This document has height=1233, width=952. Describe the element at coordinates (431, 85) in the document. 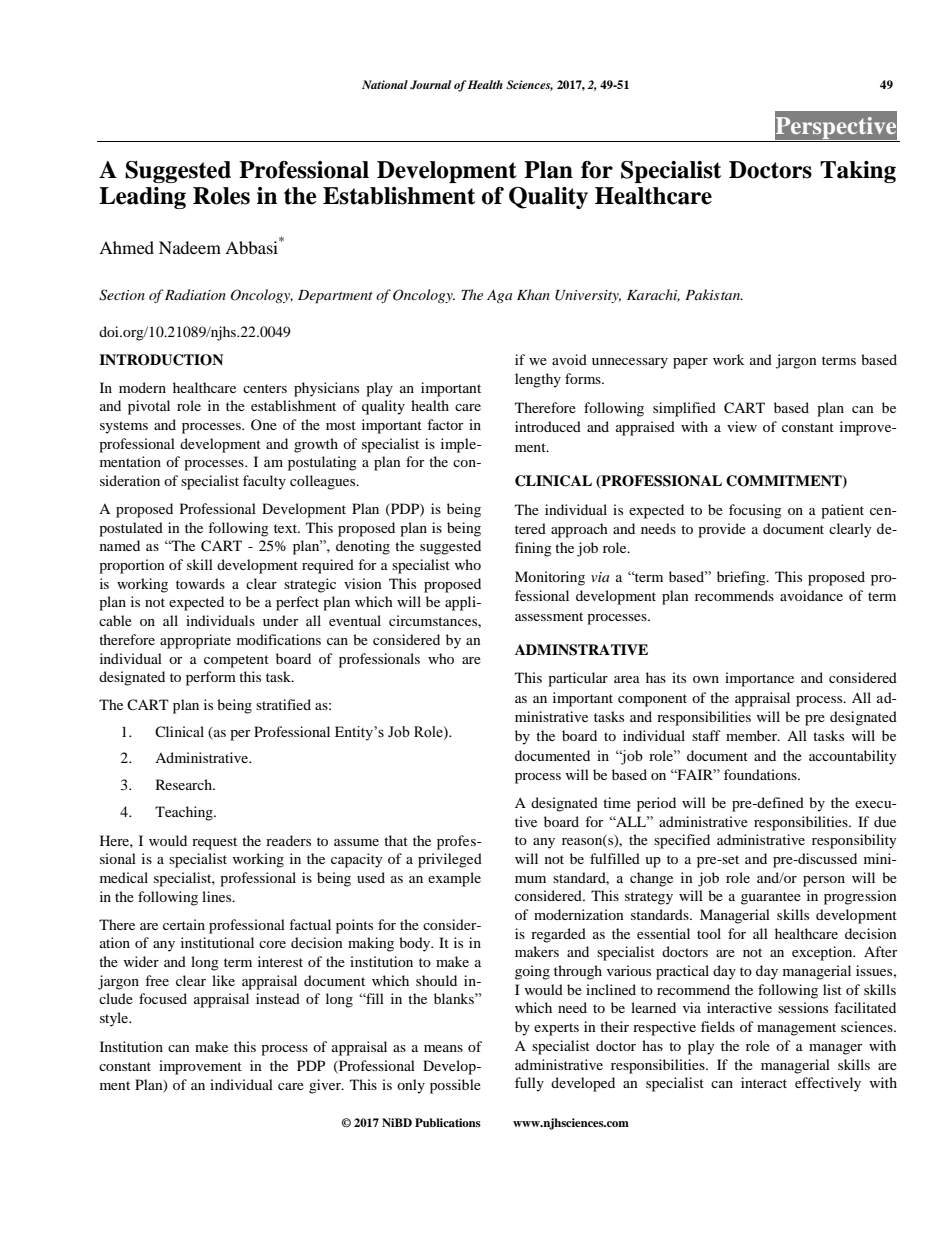

I see `Journal` at that location.
